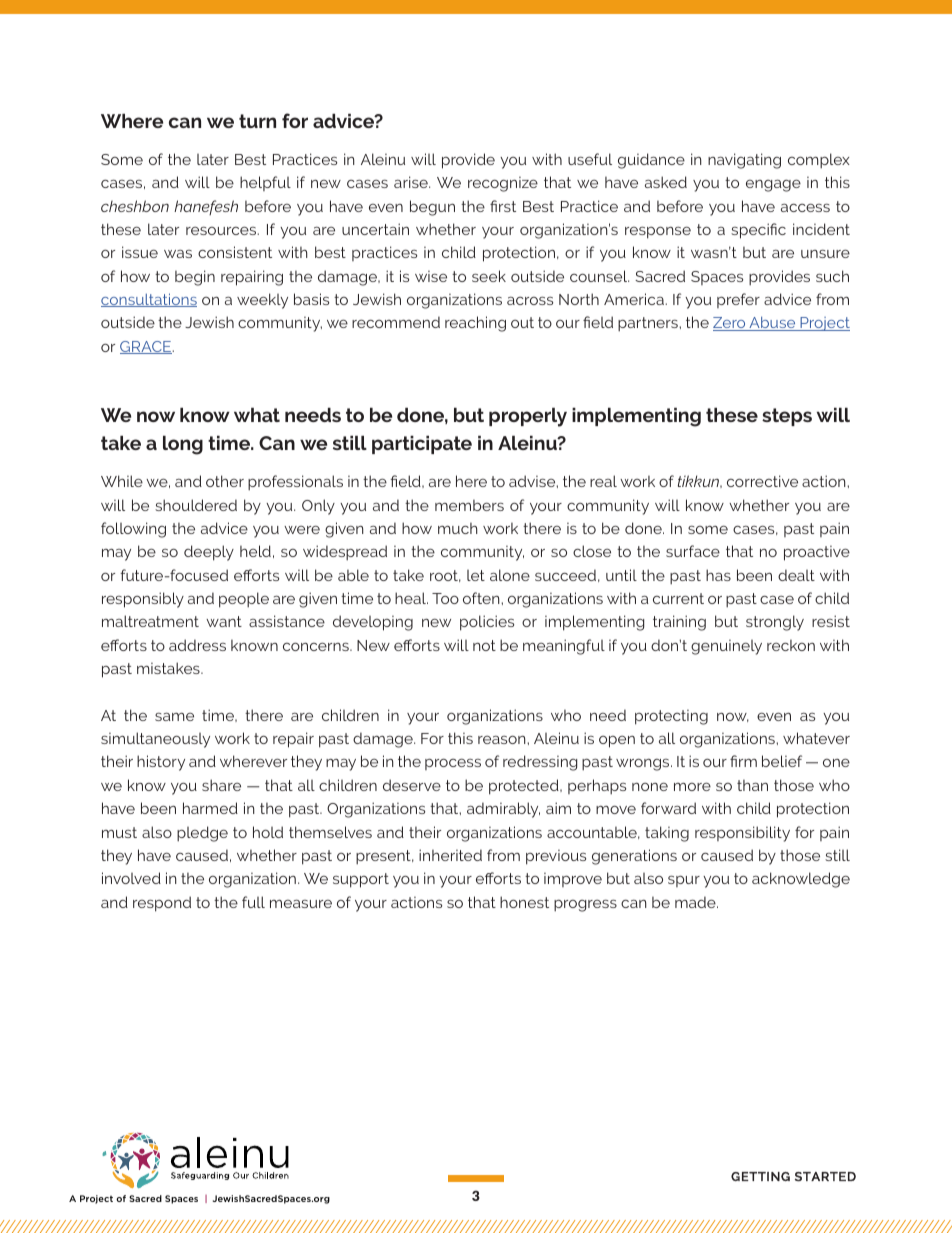  I want to click on full, so click(253, 902).
